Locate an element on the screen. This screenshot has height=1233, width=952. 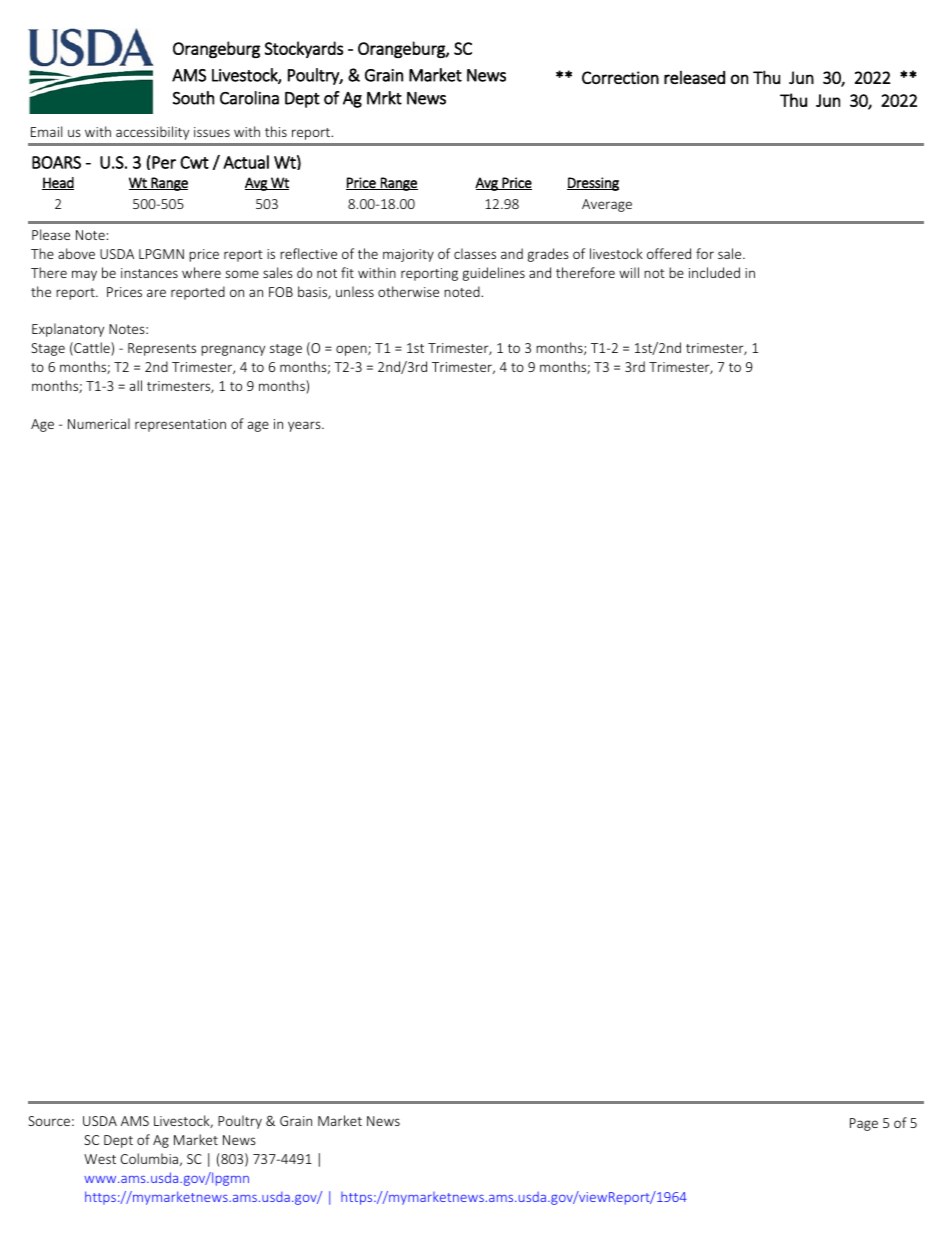
released is located at coordinates (694, 77).
